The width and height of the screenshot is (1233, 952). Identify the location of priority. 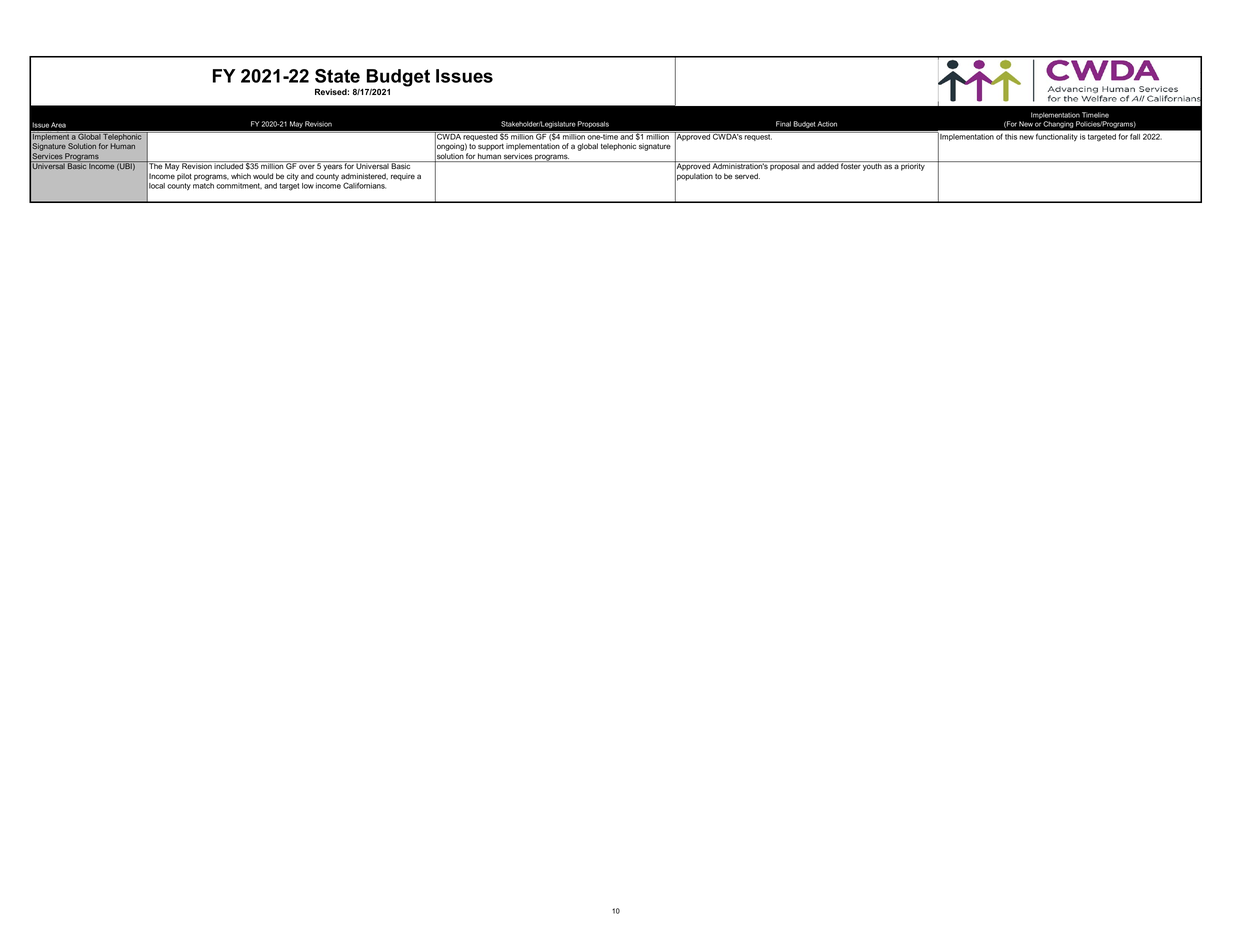
(913, 166).
